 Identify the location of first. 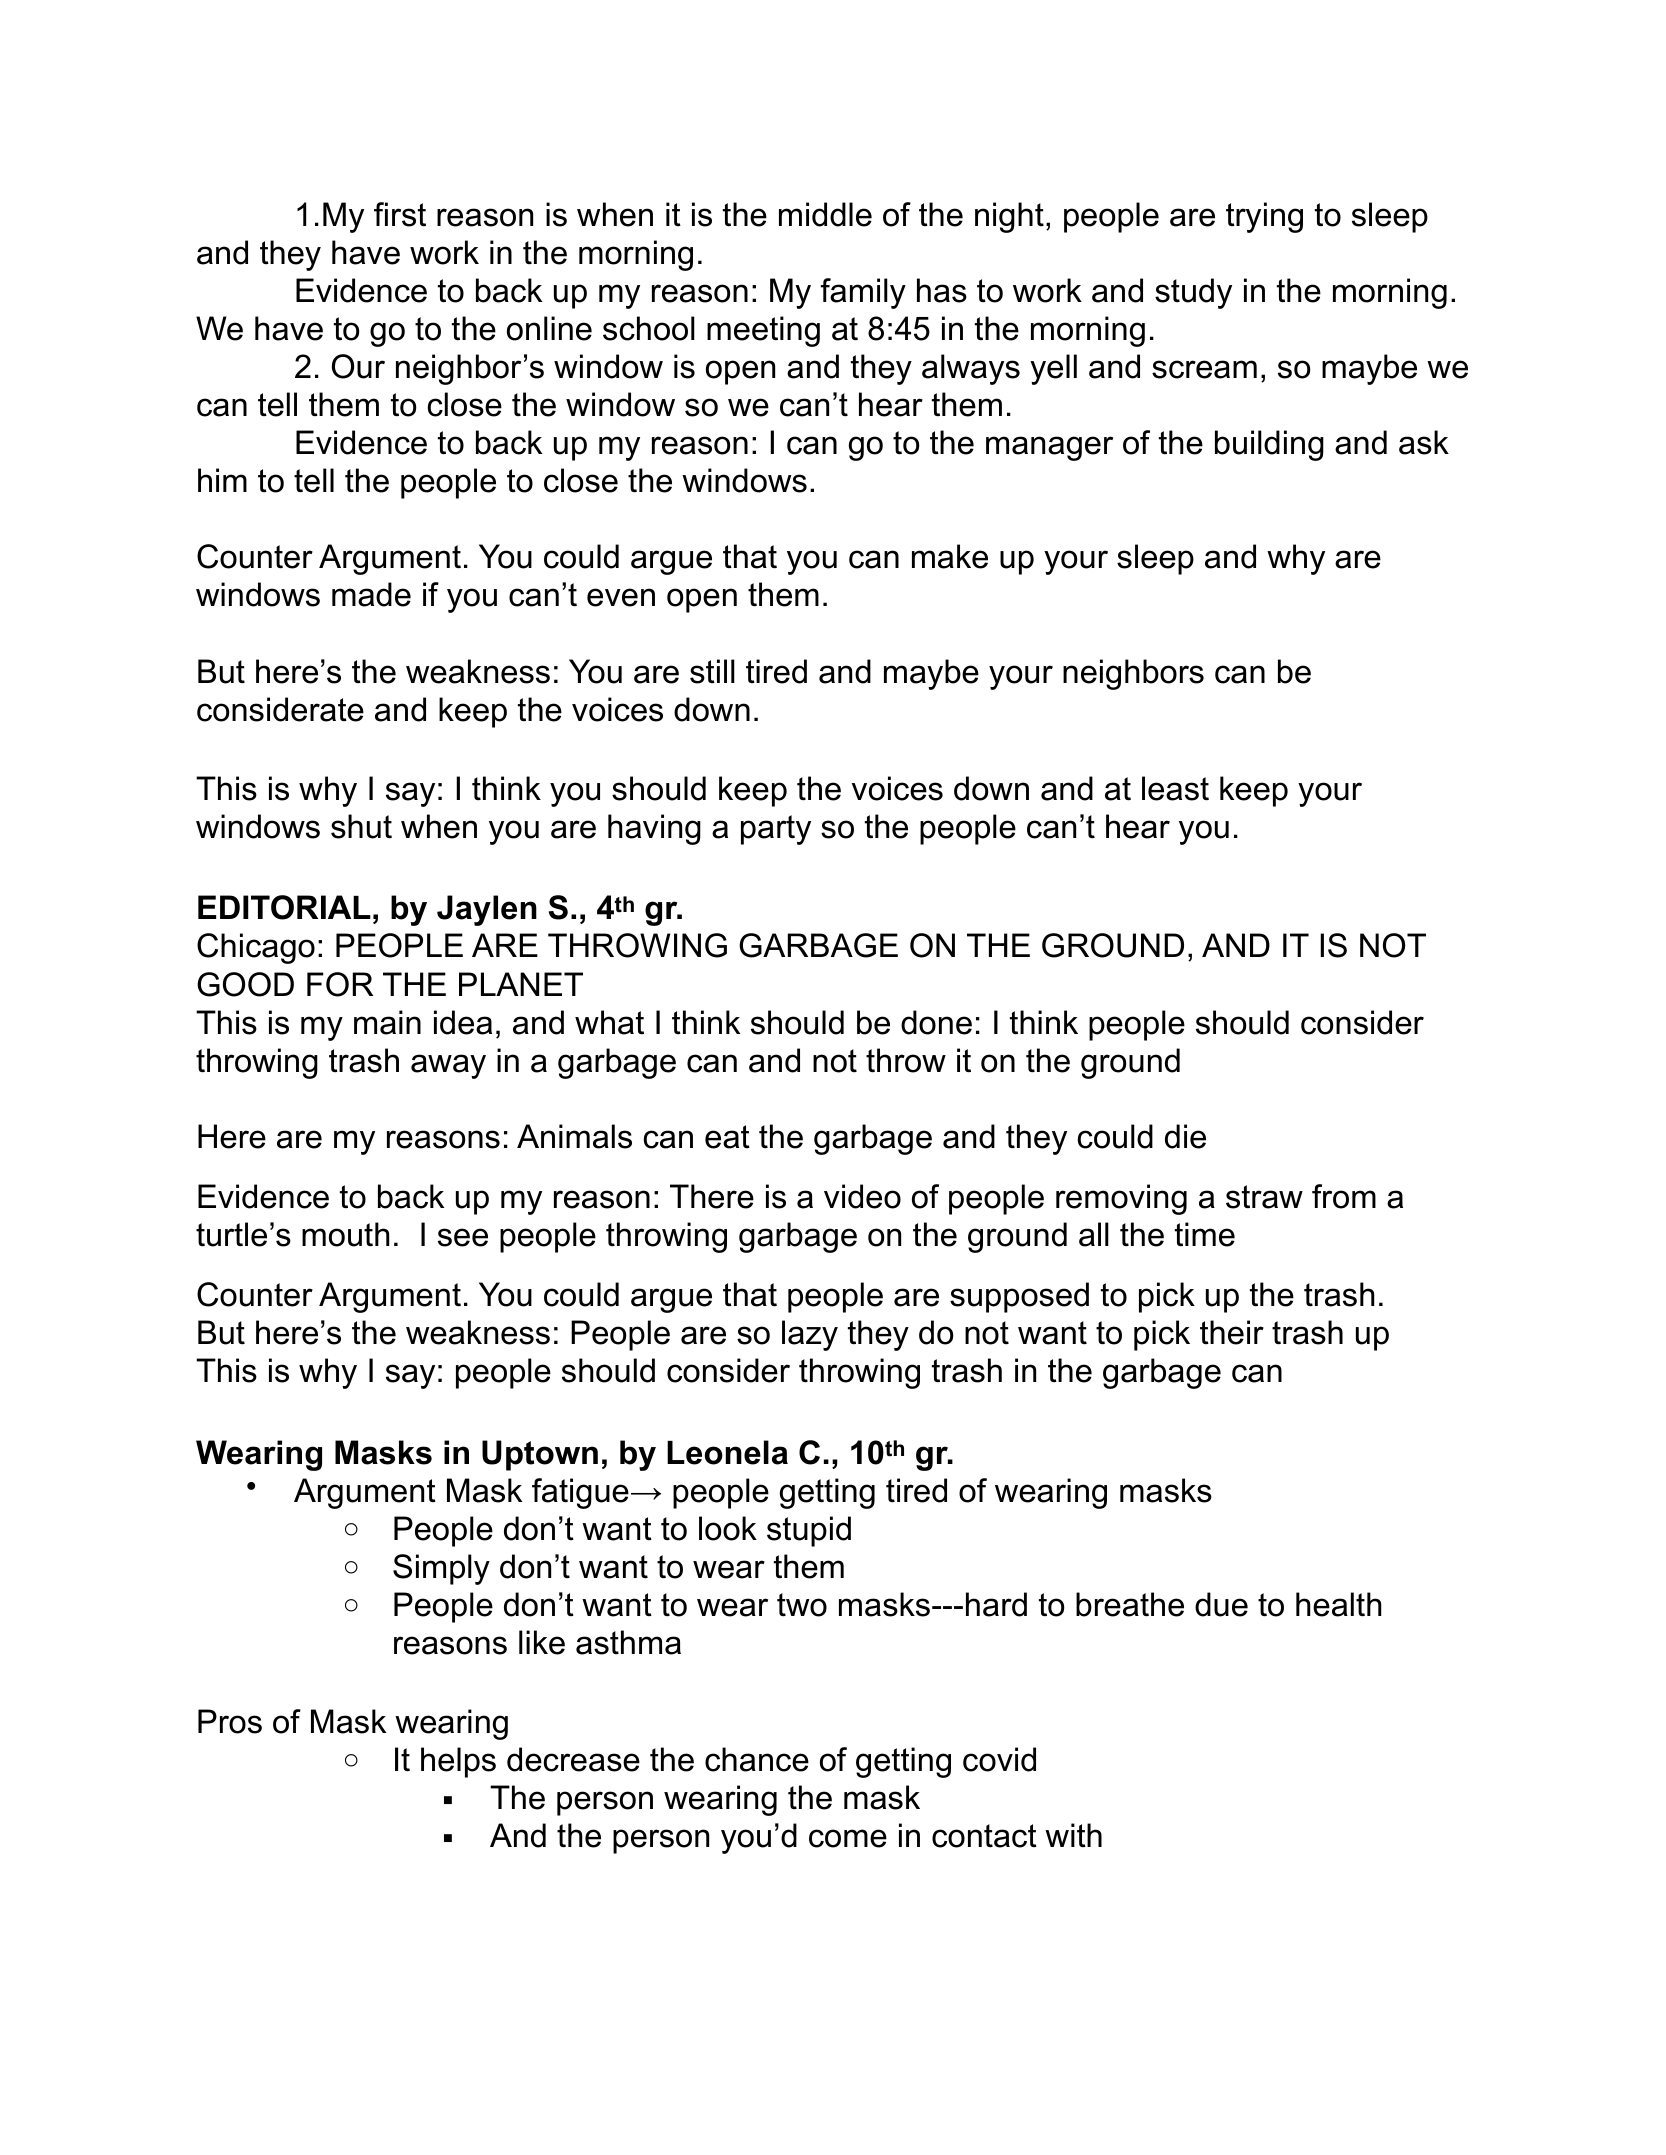
(400, 214).
